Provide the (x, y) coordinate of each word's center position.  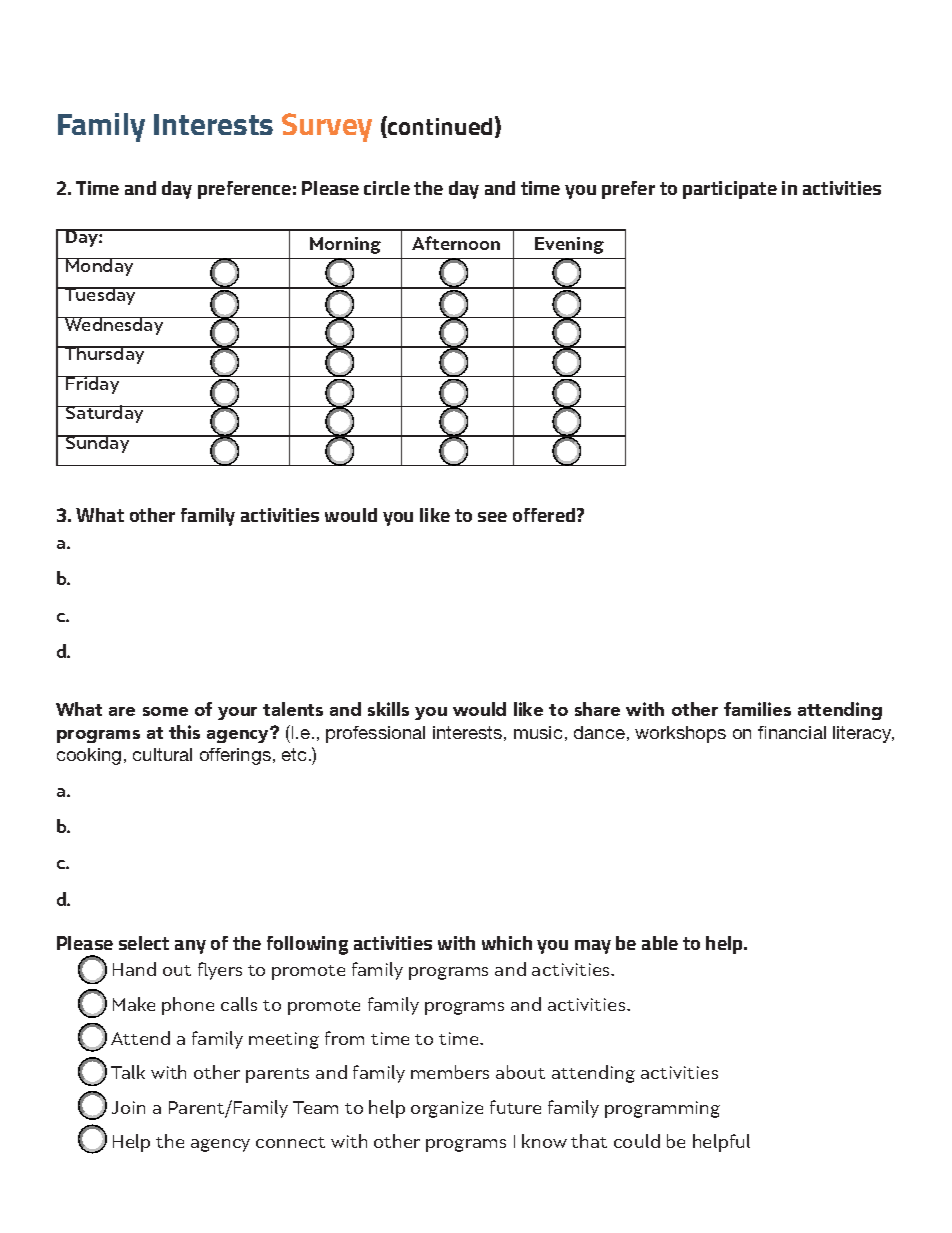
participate (730, 190)
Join (128, 1107)
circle (387, 188)
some (165, 711)
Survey (327, 127)
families (757, 709)
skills (388, 709)
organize (447, 1109)
